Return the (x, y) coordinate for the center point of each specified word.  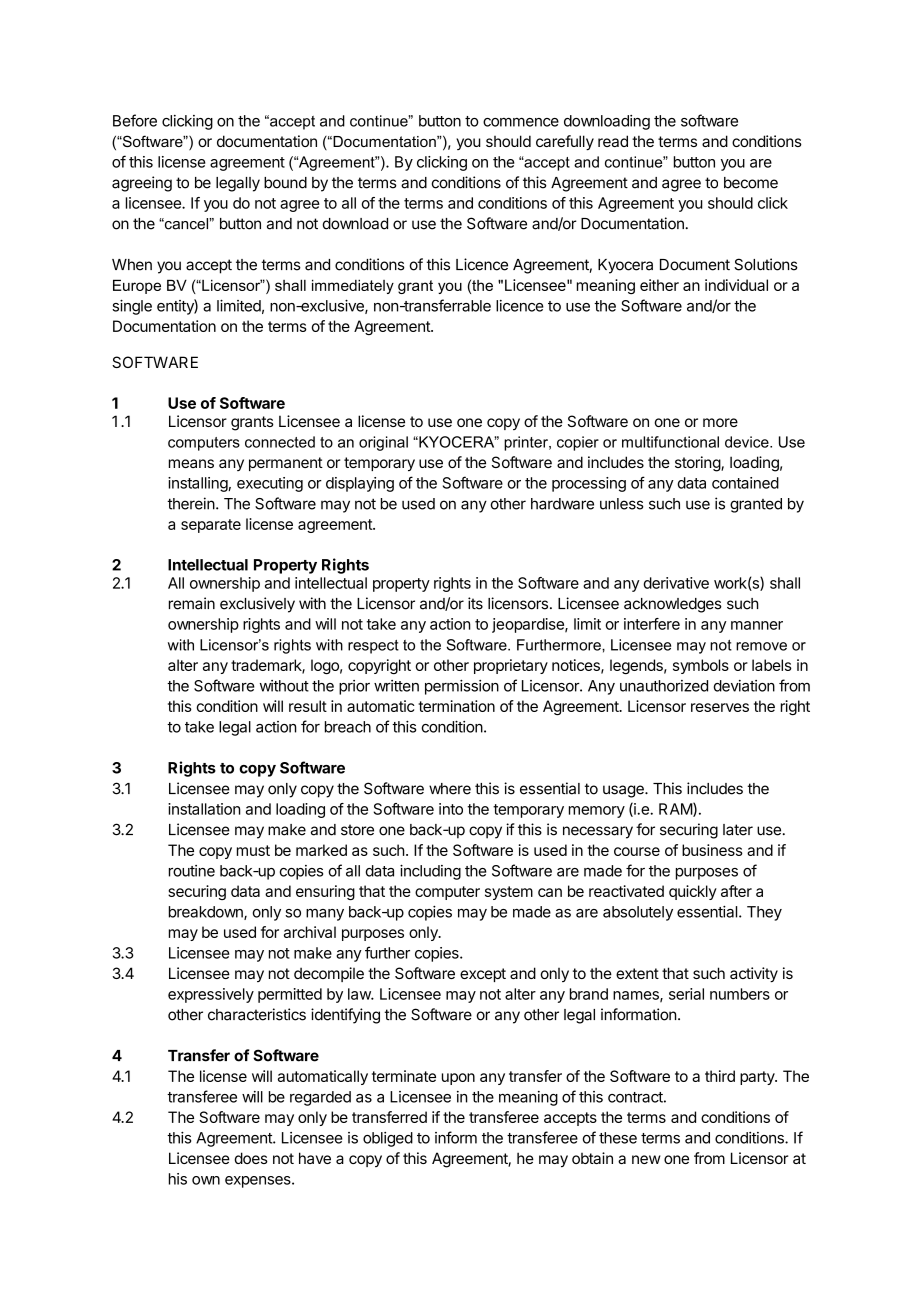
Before (135, 120)
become (751, 183)
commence (521, 122)
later (738, 830)
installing (198, 484)
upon (458, 1079)
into (451, 809)
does (251, 1158)
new (646, 1159)
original (383, 443)
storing (698, 464)
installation (204, 809)
